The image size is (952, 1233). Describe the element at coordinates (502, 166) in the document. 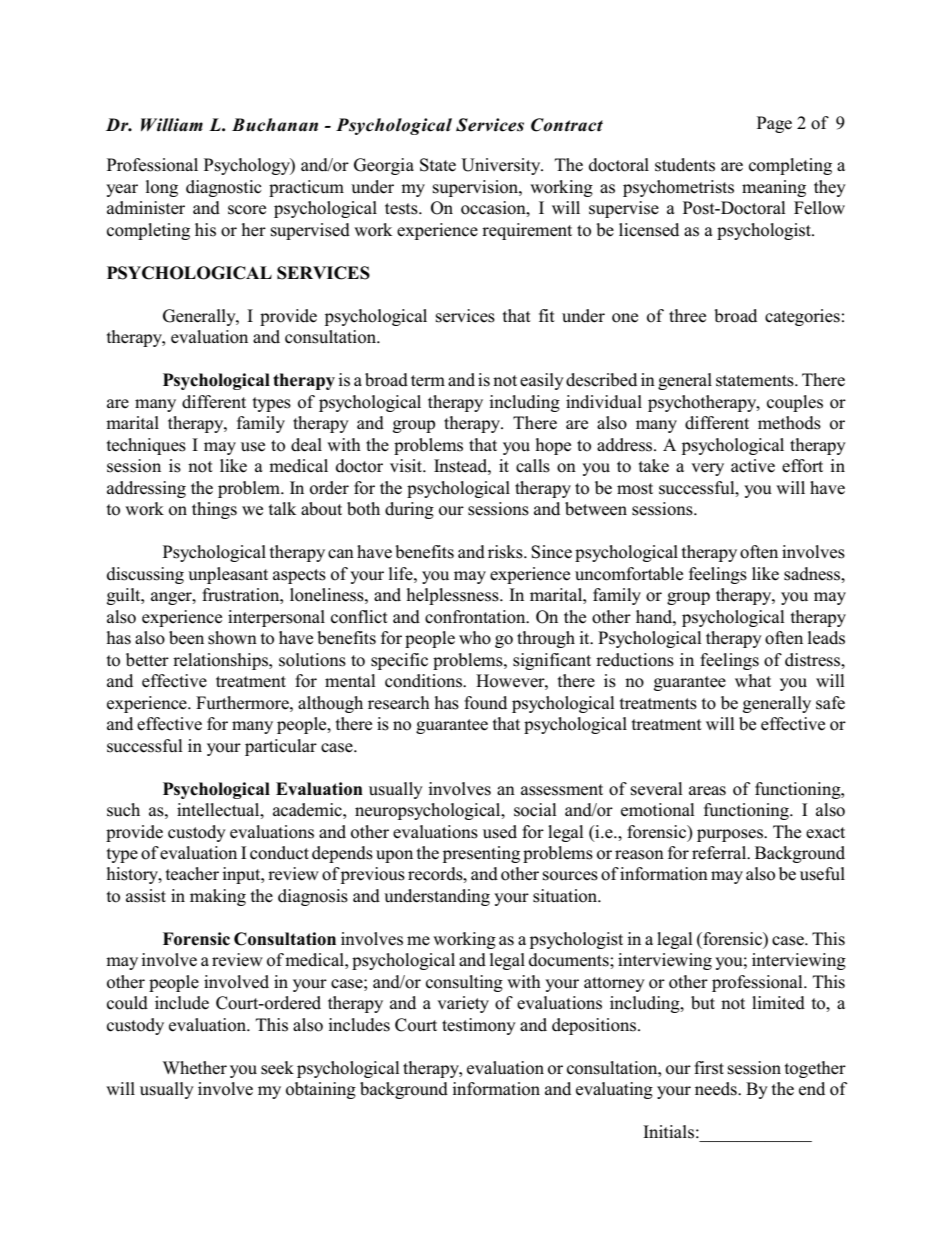

I see `University` at that location.
